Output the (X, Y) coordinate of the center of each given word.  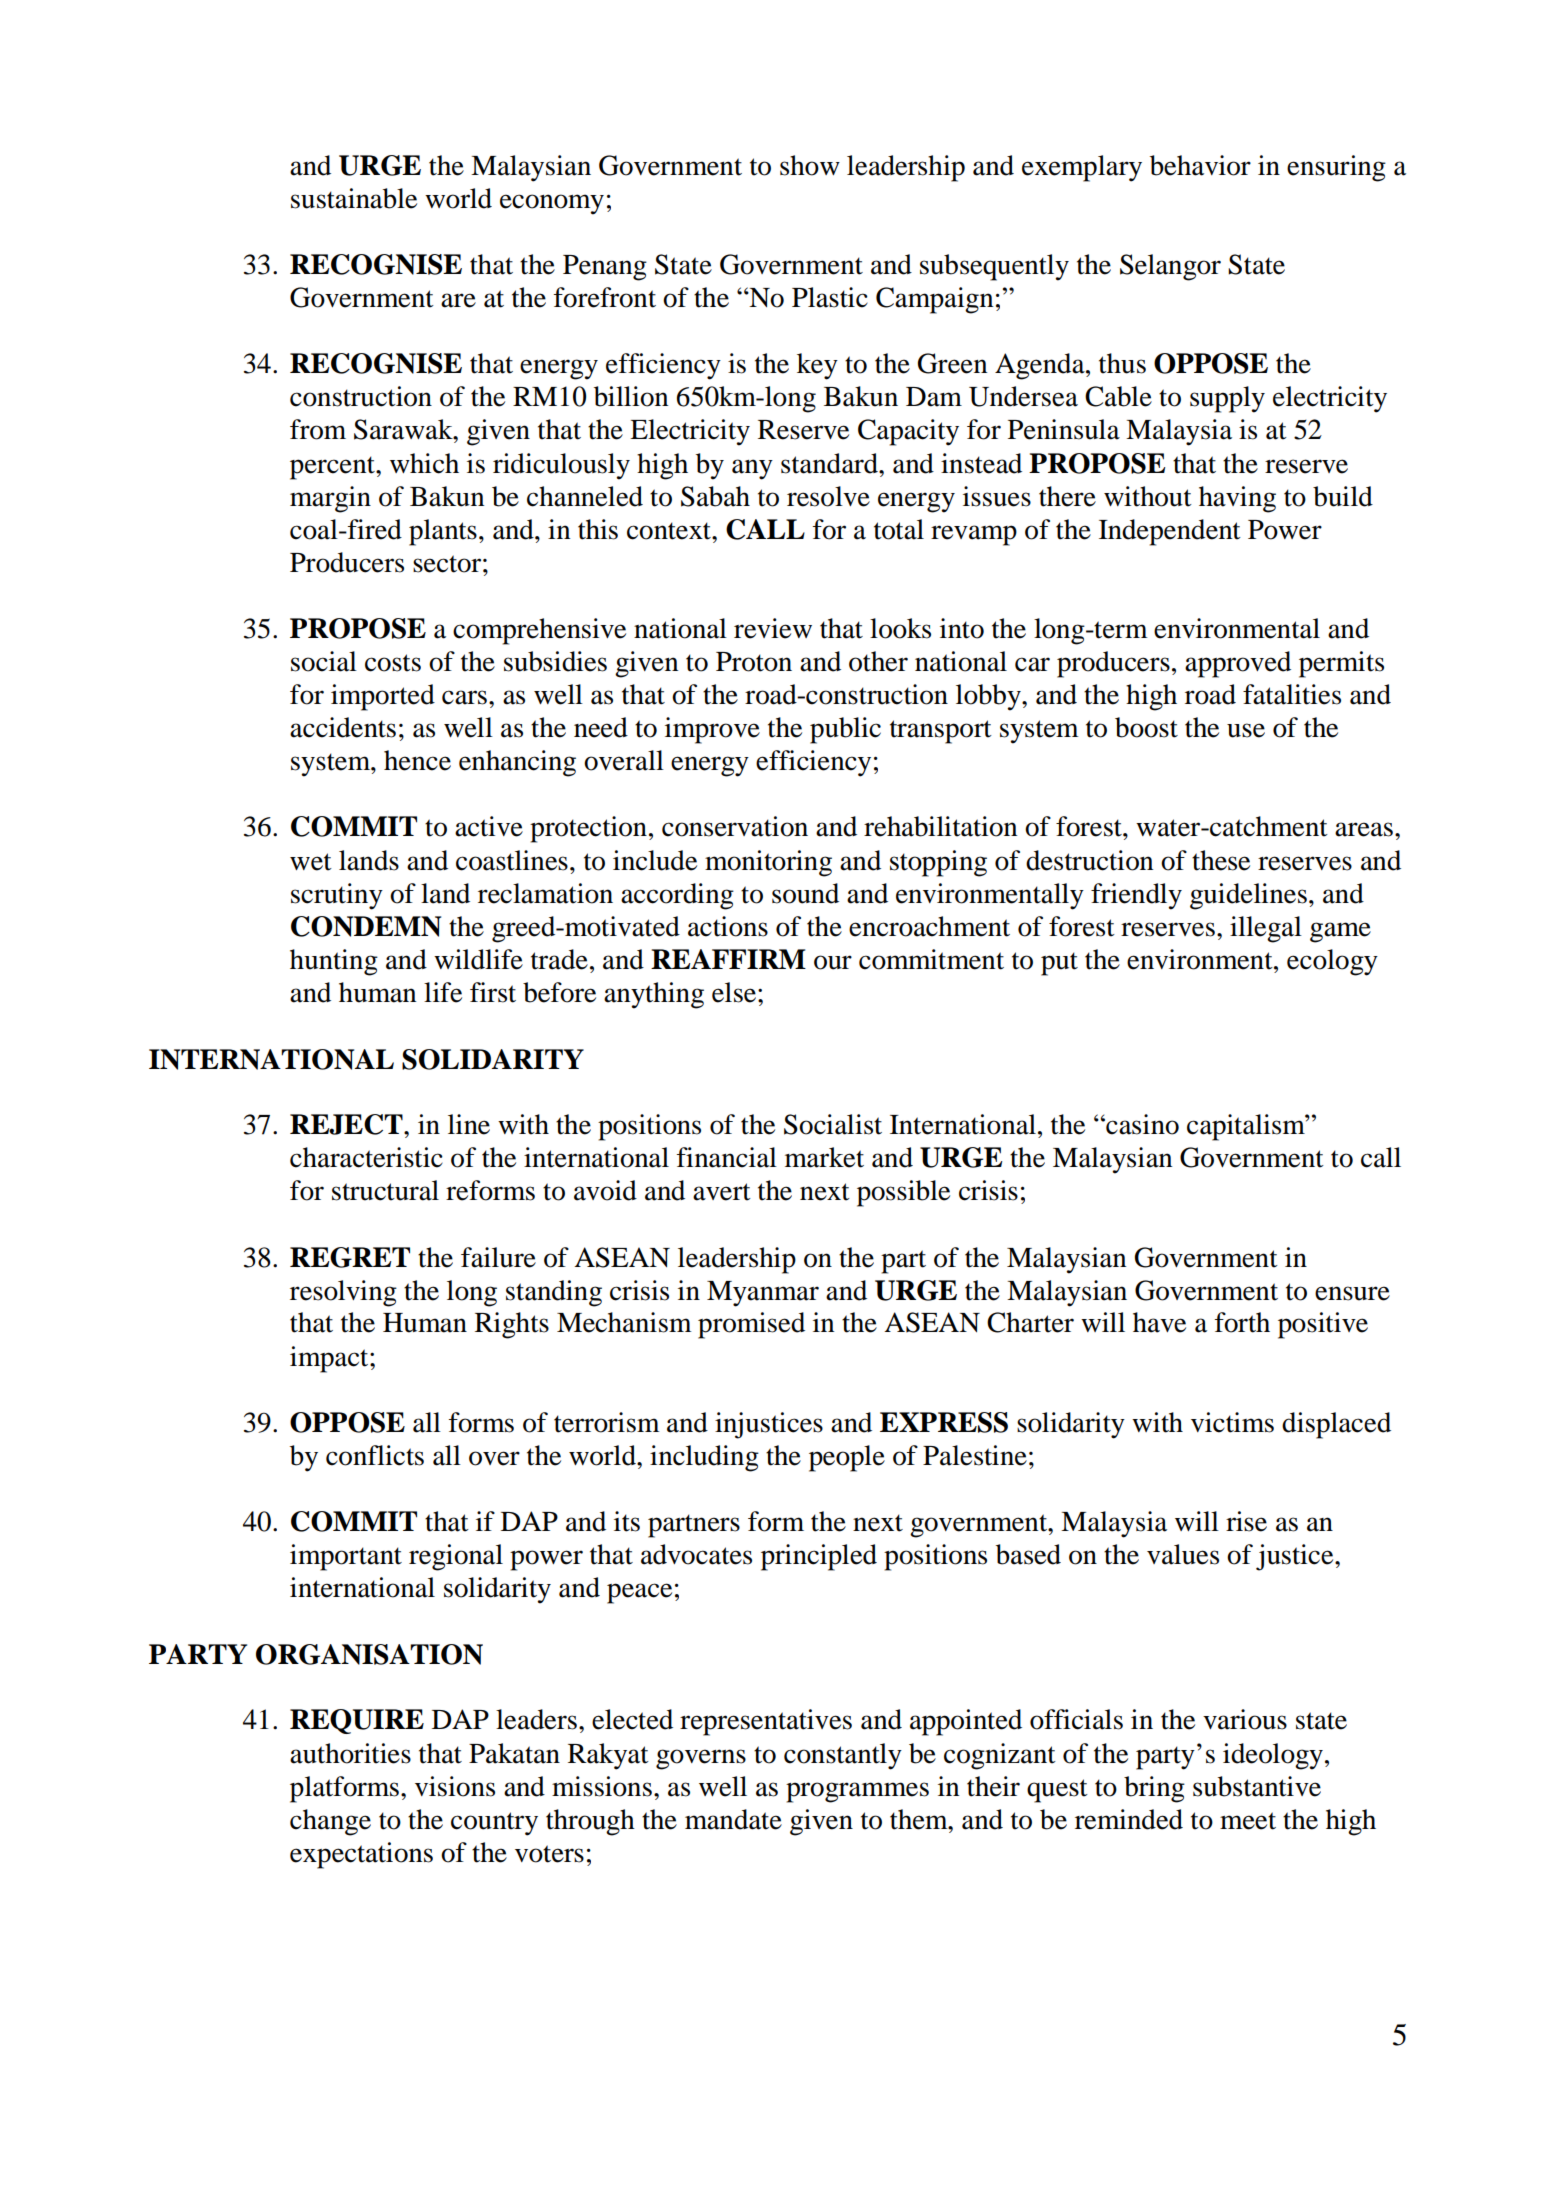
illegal (1266, 929)
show (810, 165)
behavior (1200, 165)
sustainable (354, 198)
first (493, 992)
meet (1248, 1821)
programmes (857, 1792)
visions (455, 1786)
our (833, 962)
